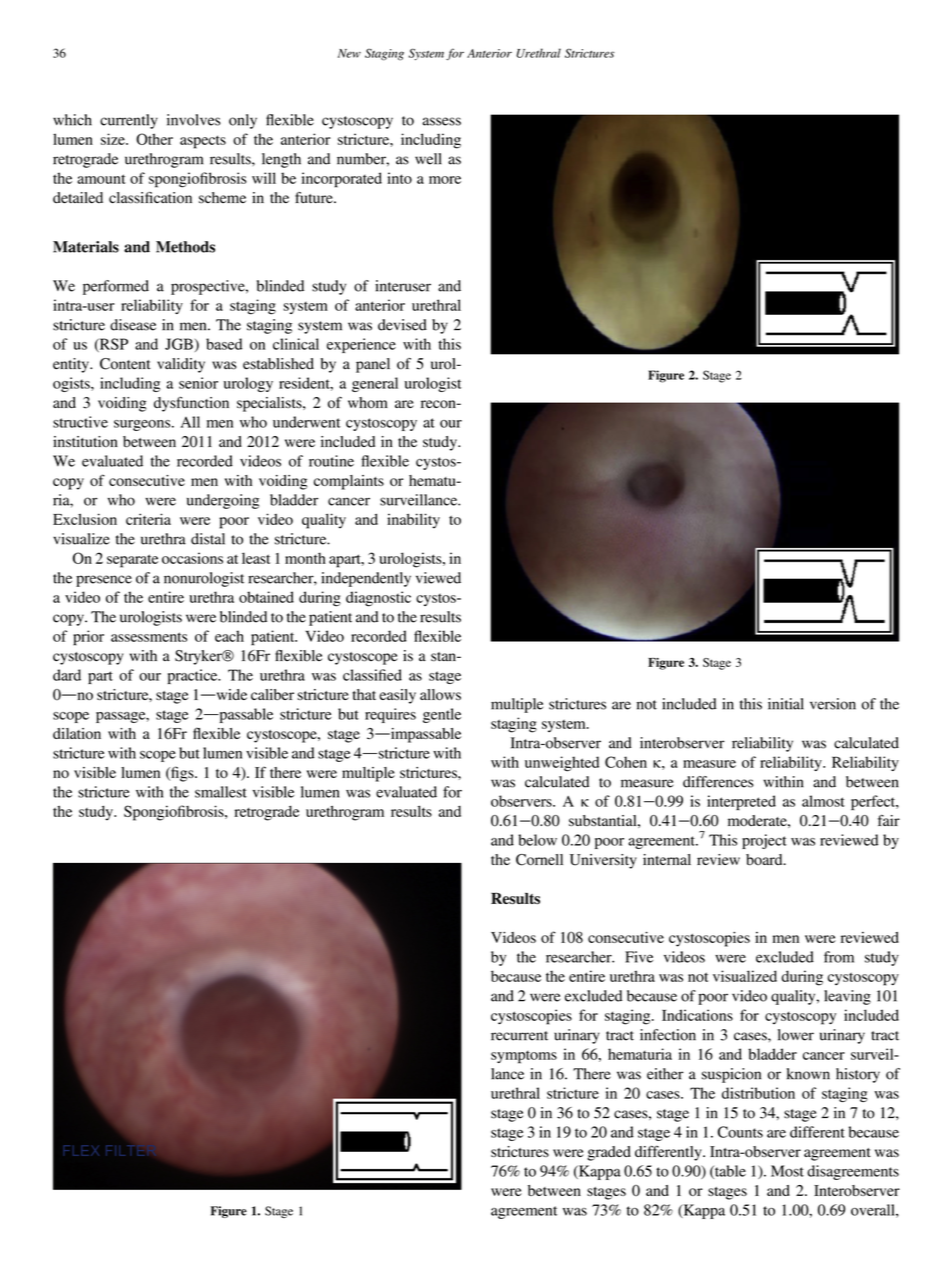  I want to click on initial, so click(786, 704).
